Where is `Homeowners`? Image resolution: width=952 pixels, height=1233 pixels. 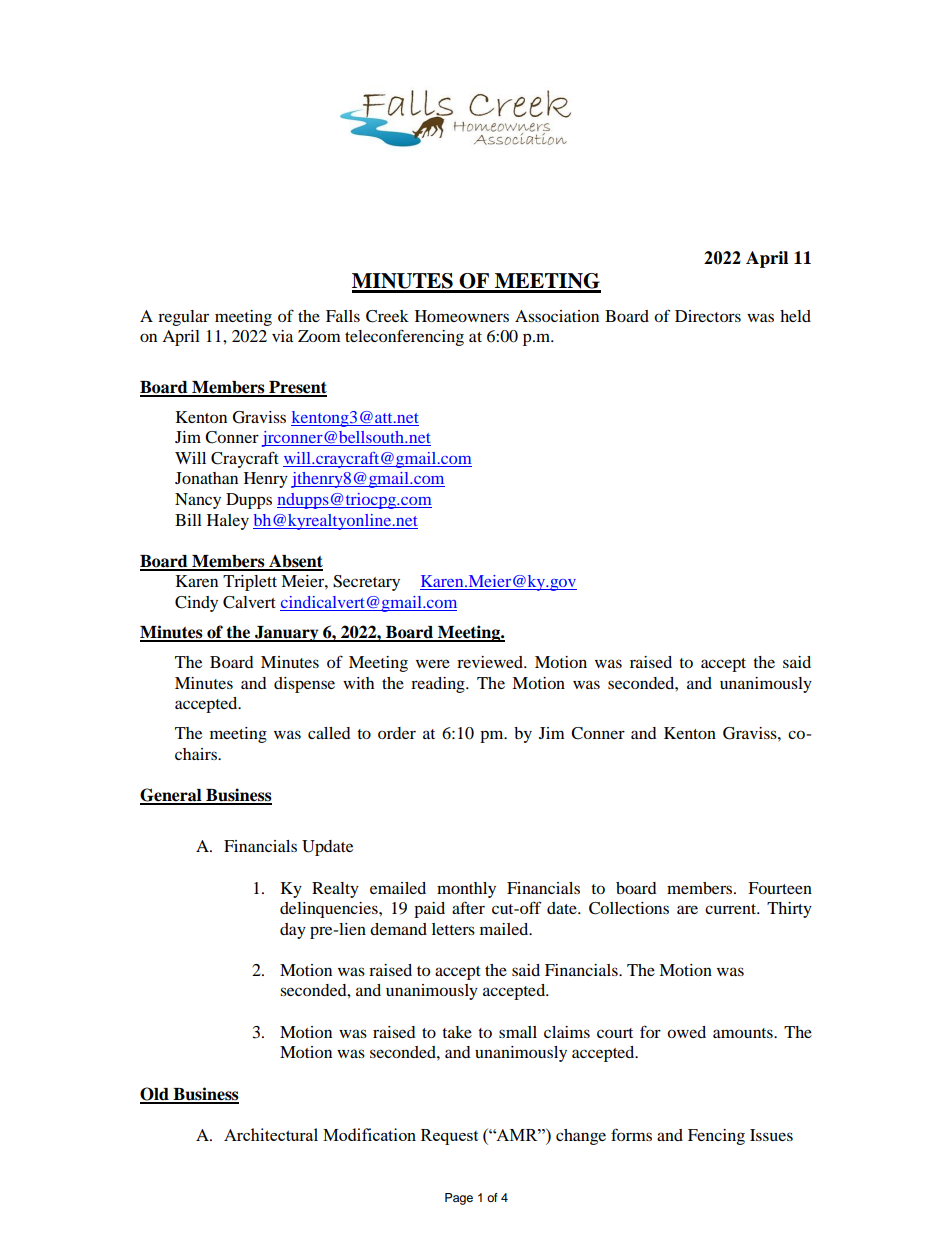
Homeowners is located at coordinates (462, 316).
